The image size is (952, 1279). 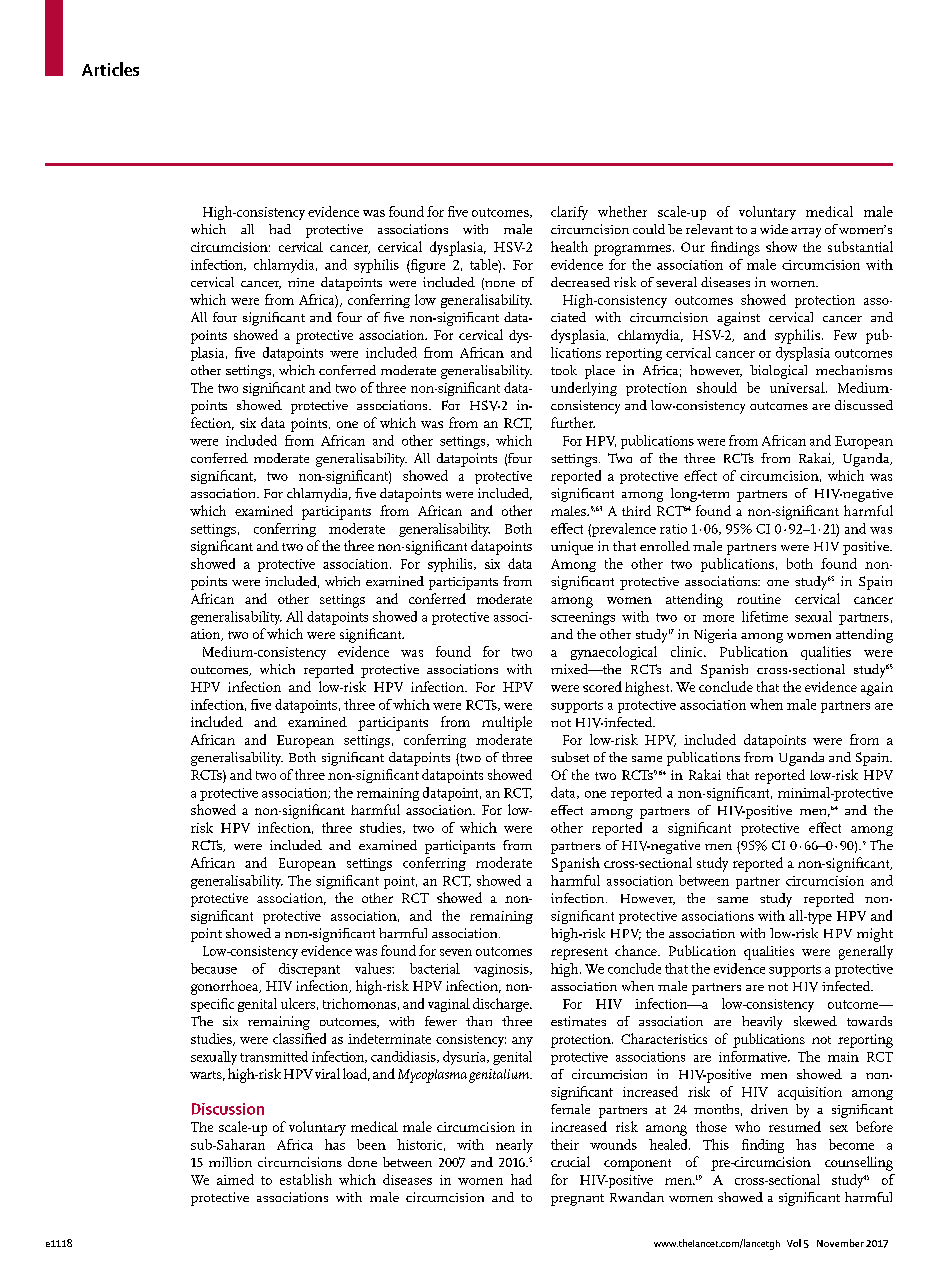 I want to click on wide, so click(x=774, y=229).
